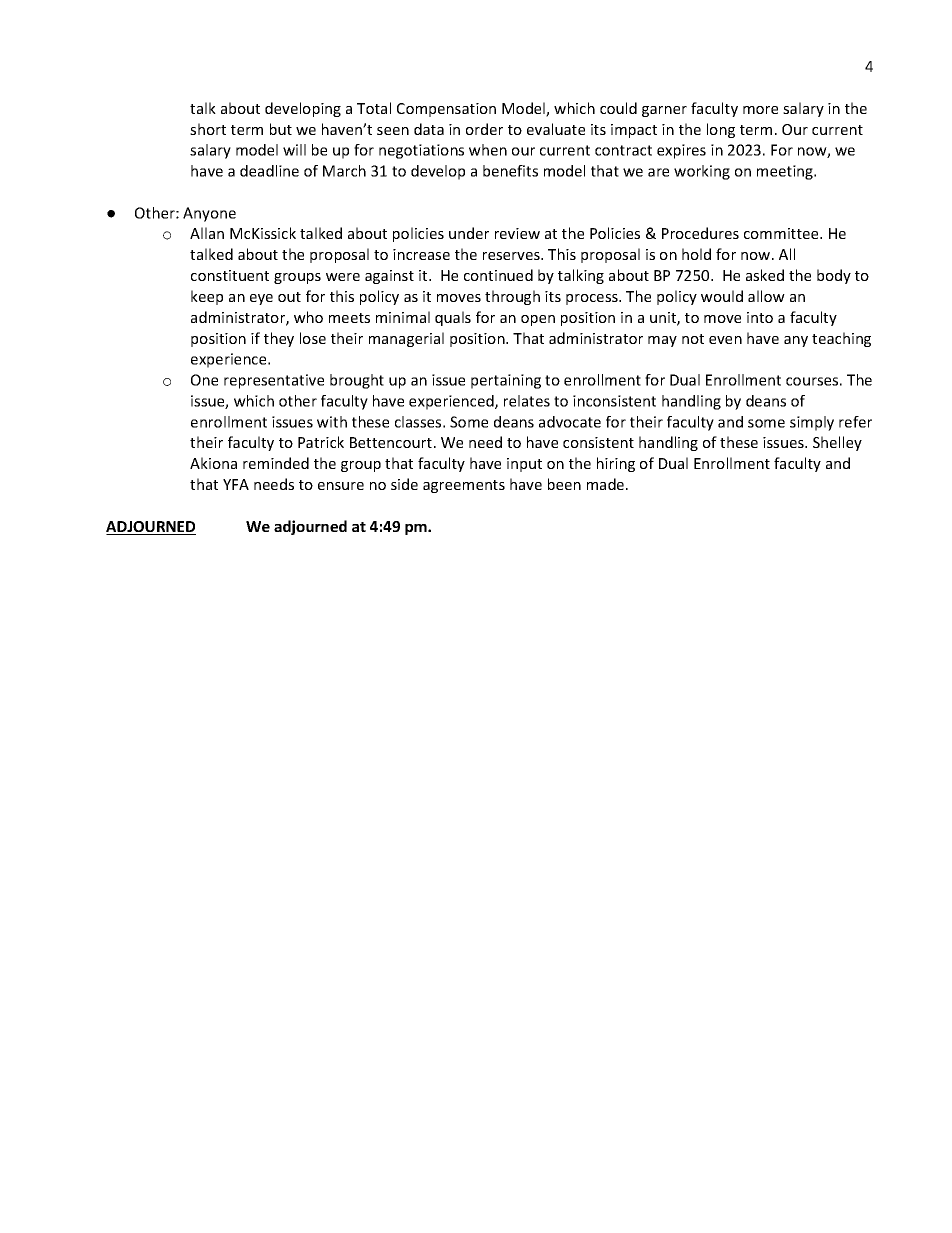 The image size is (952, 1233). I want to click on through, so click(512, 297).
